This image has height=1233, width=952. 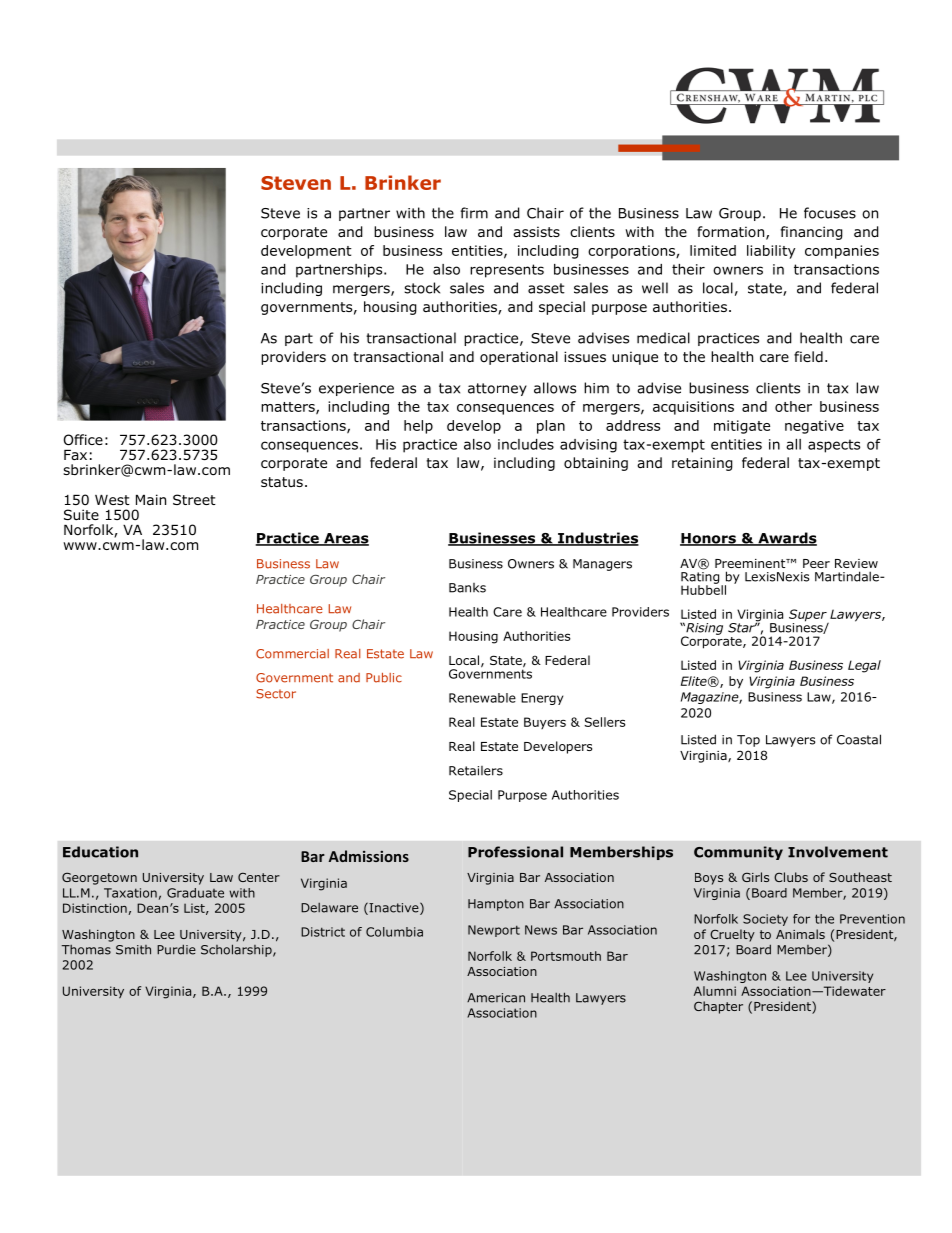 I want to click on stock, so click(x=422, y=288).
